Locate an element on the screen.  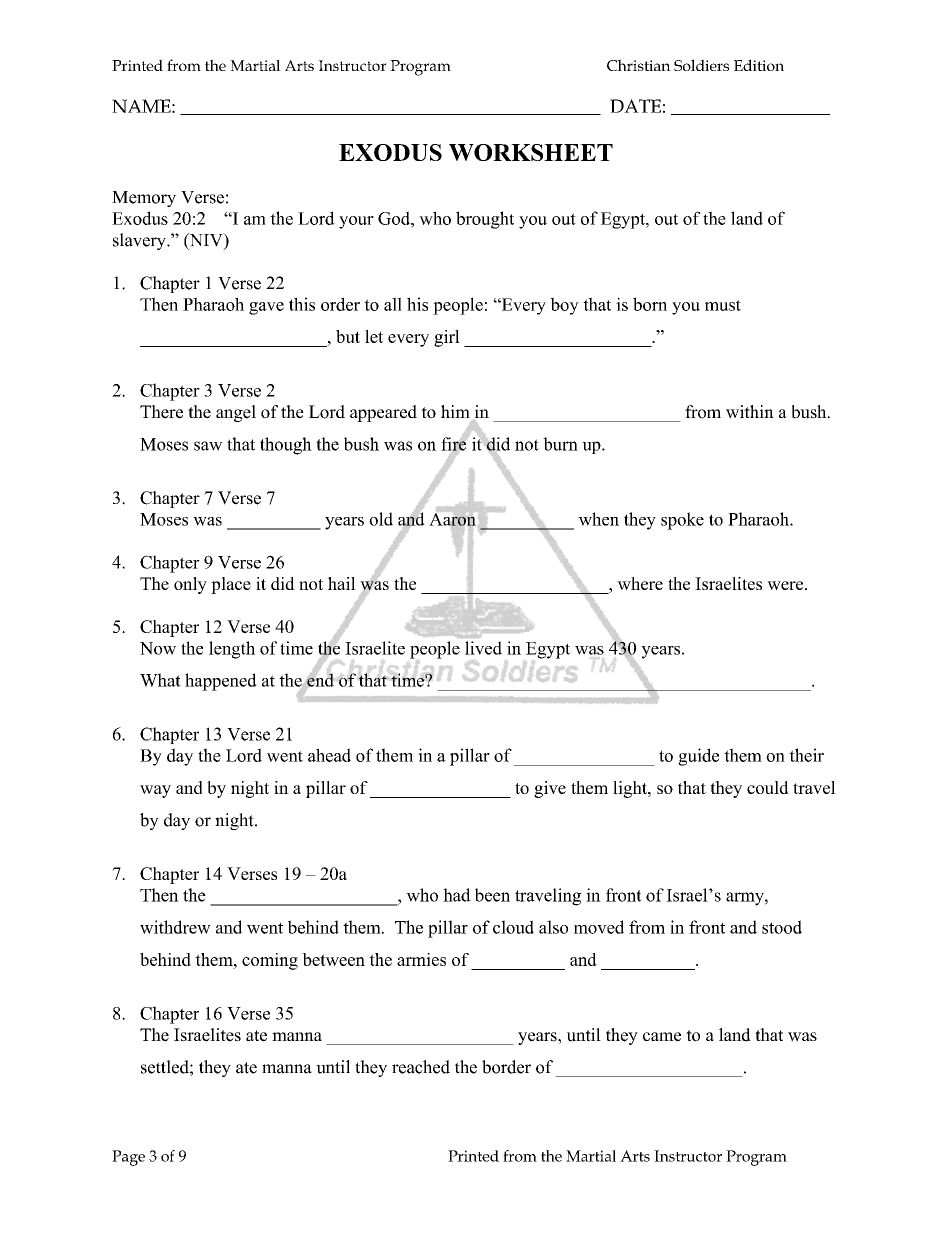
only is located at coordinates (190, 585).
